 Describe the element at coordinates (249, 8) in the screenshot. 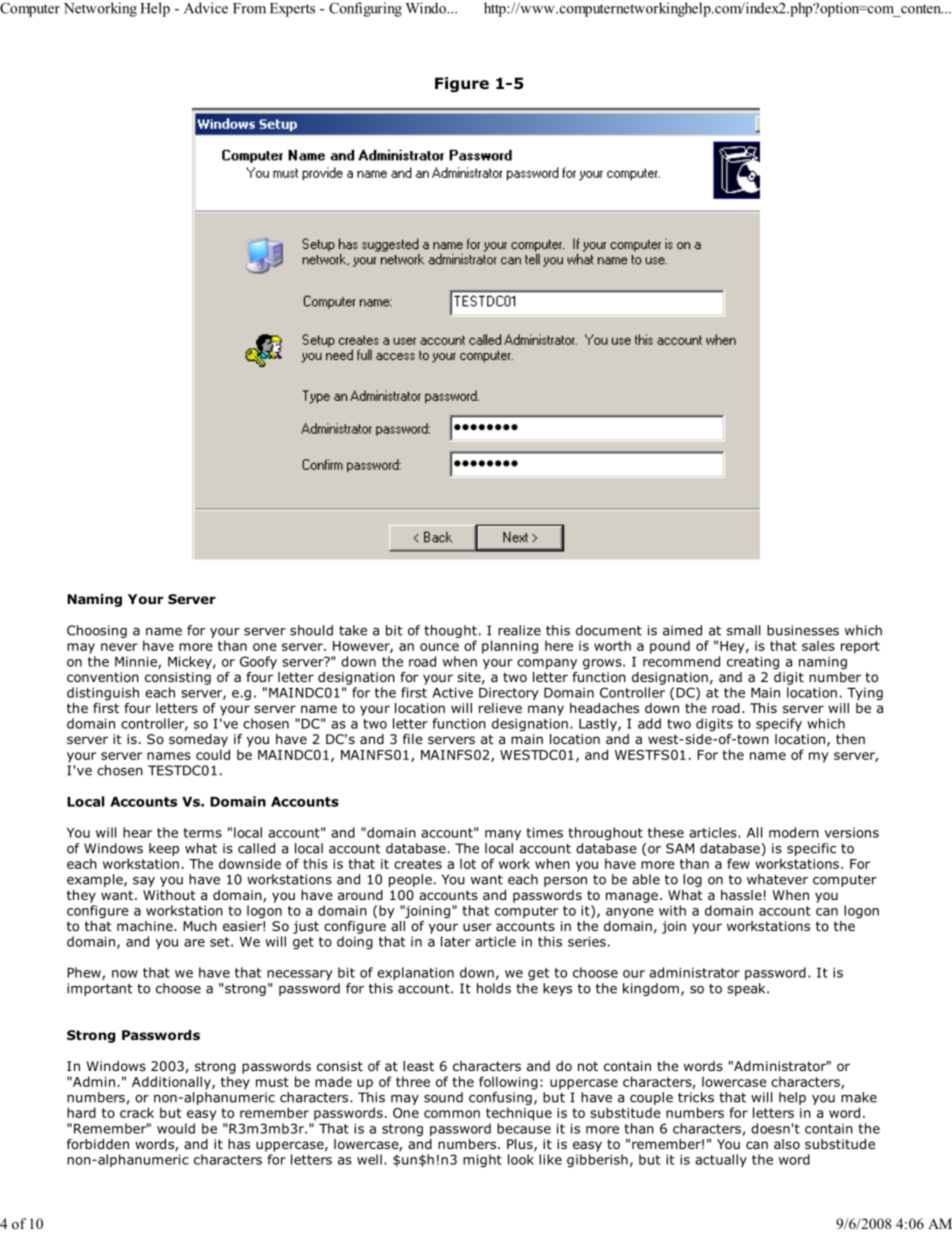

I see `From` at that location.
